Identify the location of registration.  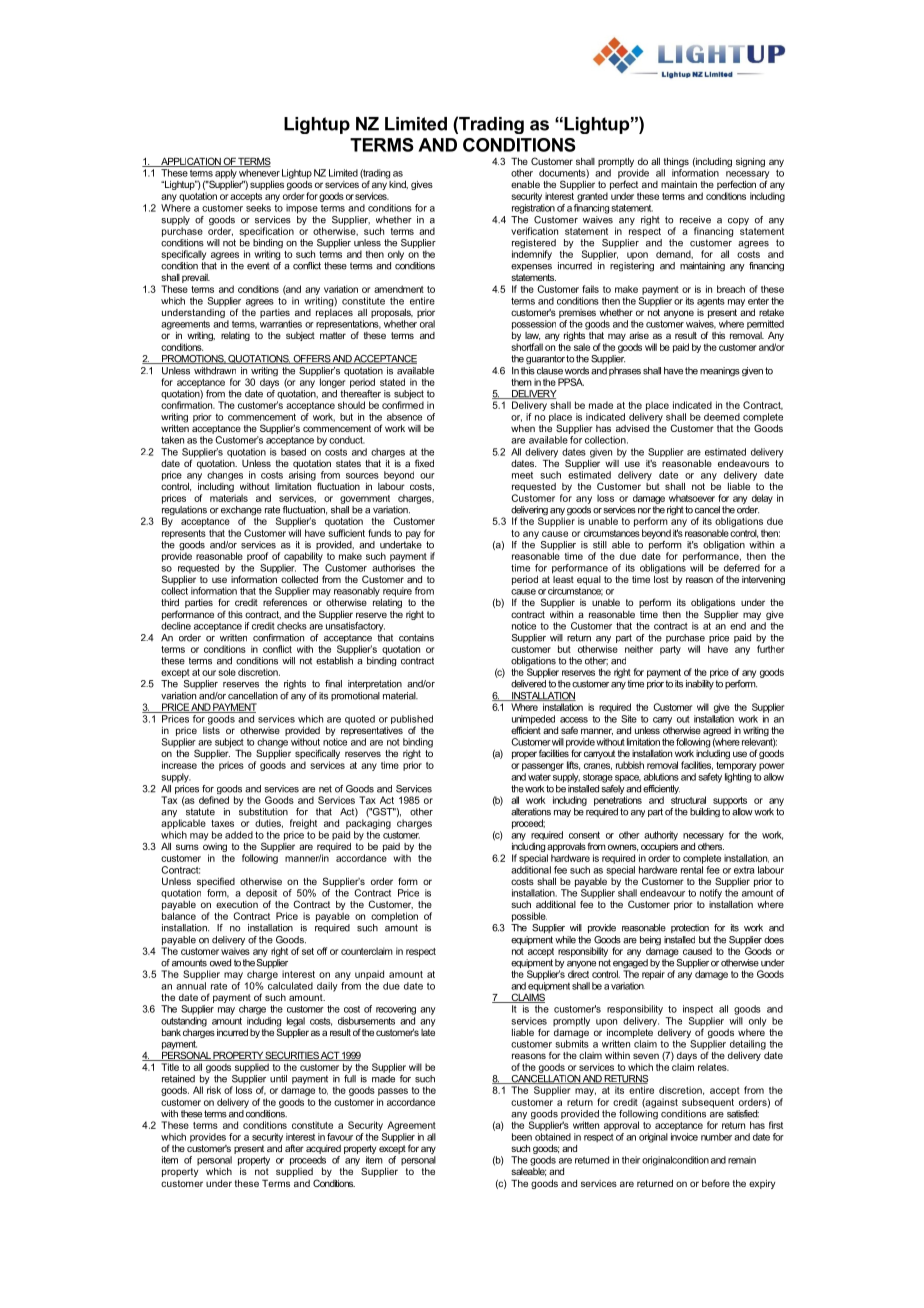
(533, 209).
